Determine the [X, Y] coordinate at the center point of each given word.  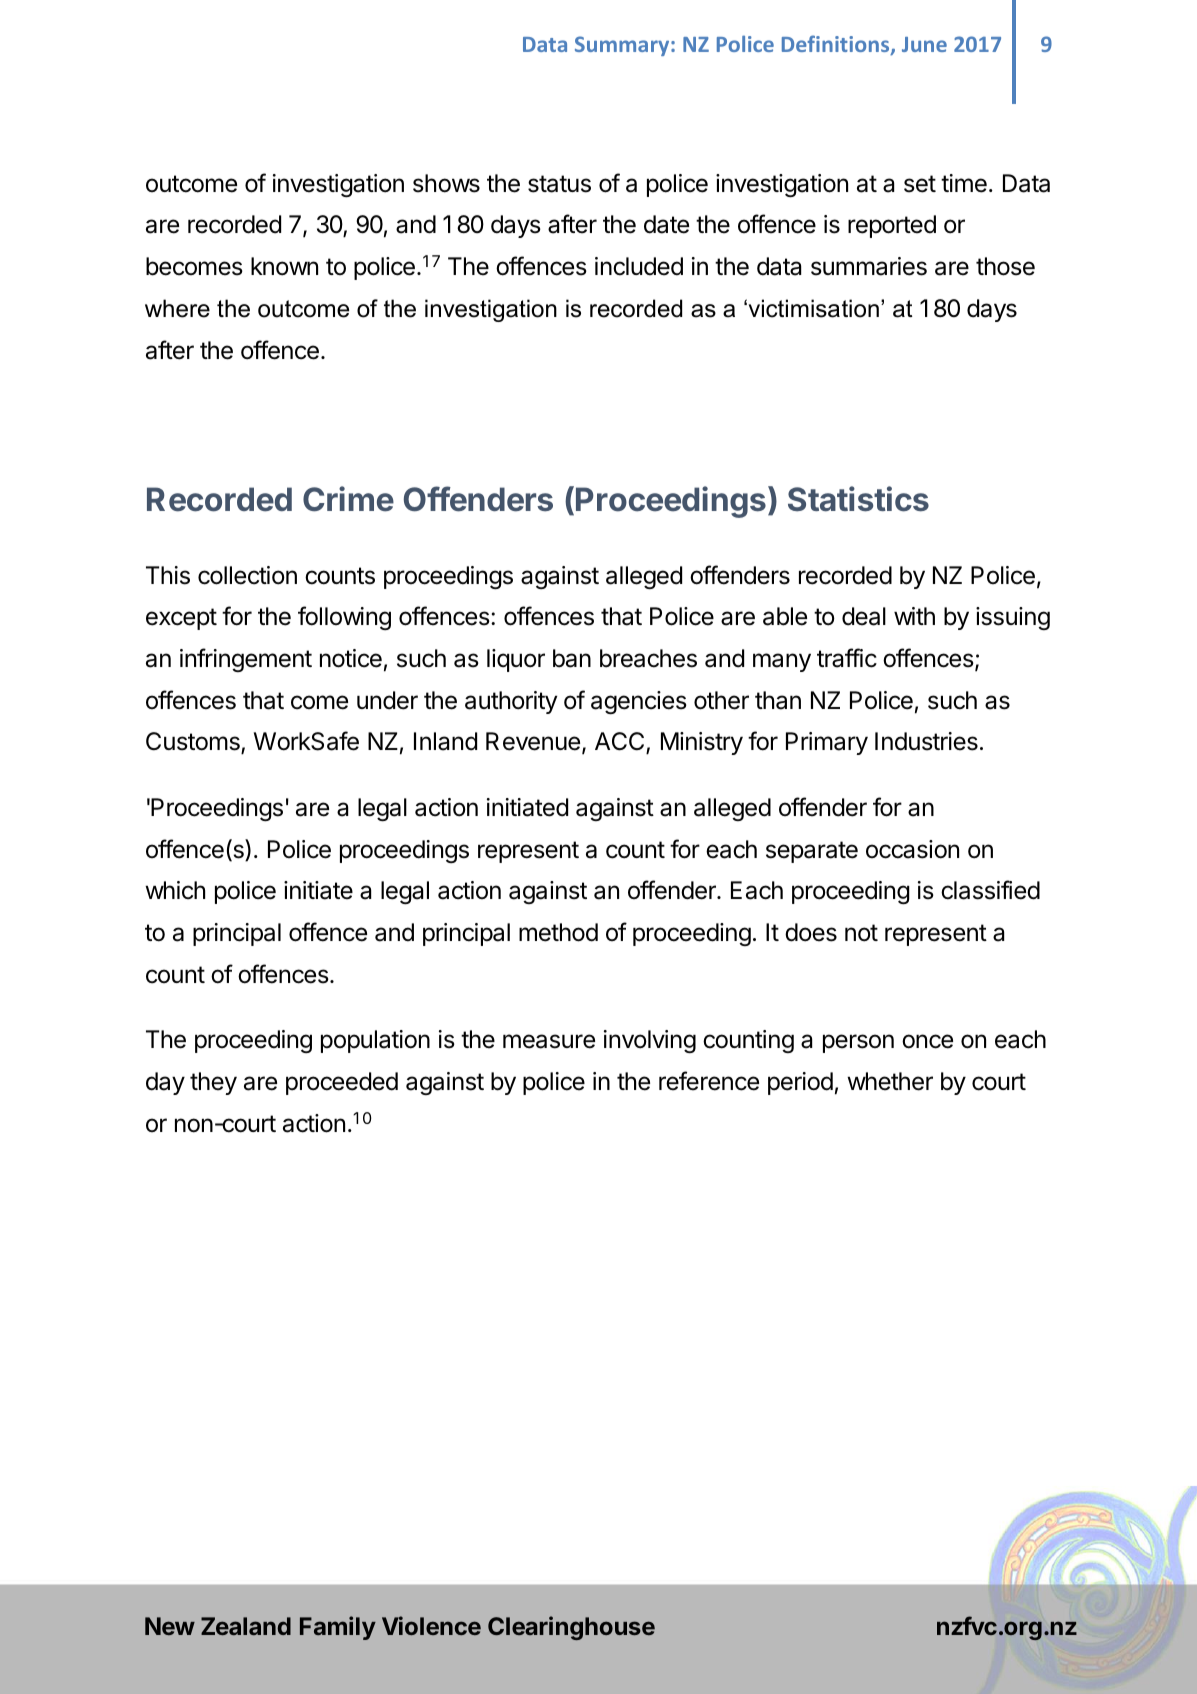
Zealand [246, 1626]
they [213, 1083]
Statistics [858, 499]
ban [572, 658]
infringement [246, 660]
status [559, 184]
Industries [926, 741]
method [558, 932]
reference [709, 1081]
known [284, 266]
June [924, 44]
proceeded [342, 1083]
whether [890, 1081]
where [177, 308]
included [639, 266]
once [927, 1041]
